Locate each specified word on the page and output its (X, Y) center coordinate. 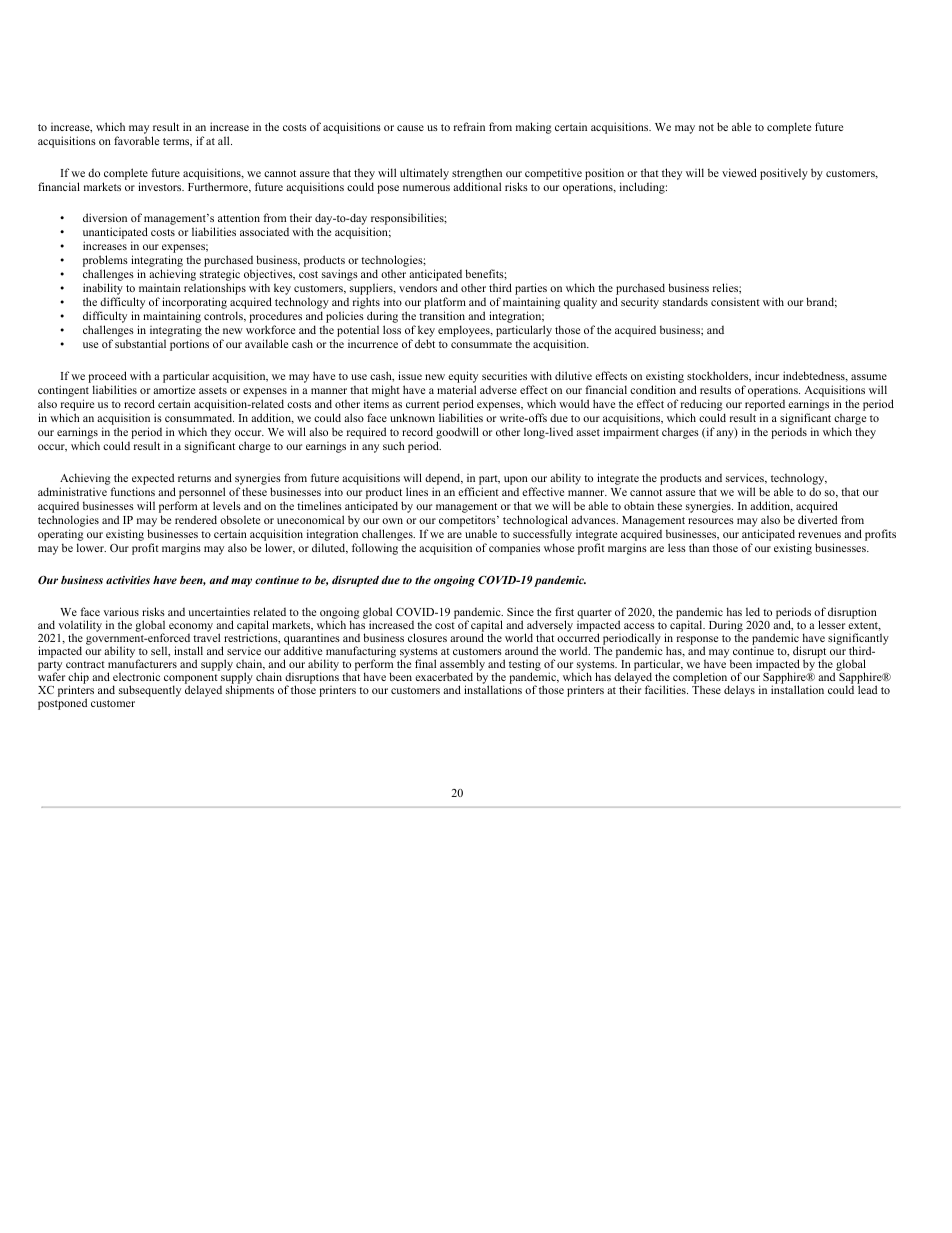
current (423, 404)
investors (161, 186)
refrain (469, 126)
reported (766, 407)
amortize (174, 389)
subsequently (150, 691)
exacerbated (444, 676)
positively (784, 174)
